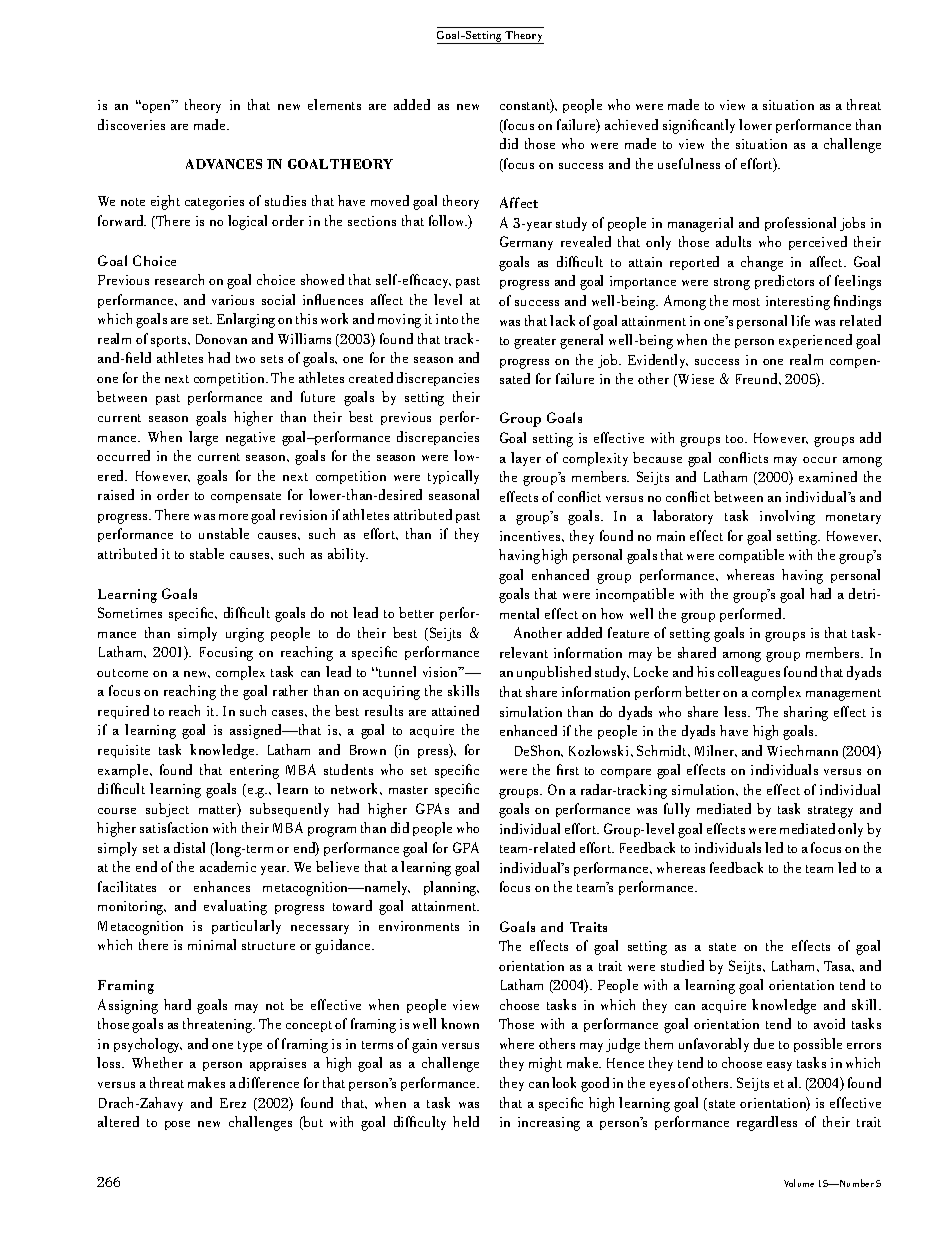  What do you see at coordinates (177, 1125) in the screenshot?
I see `pose` at bounding box center [177, 1125].
